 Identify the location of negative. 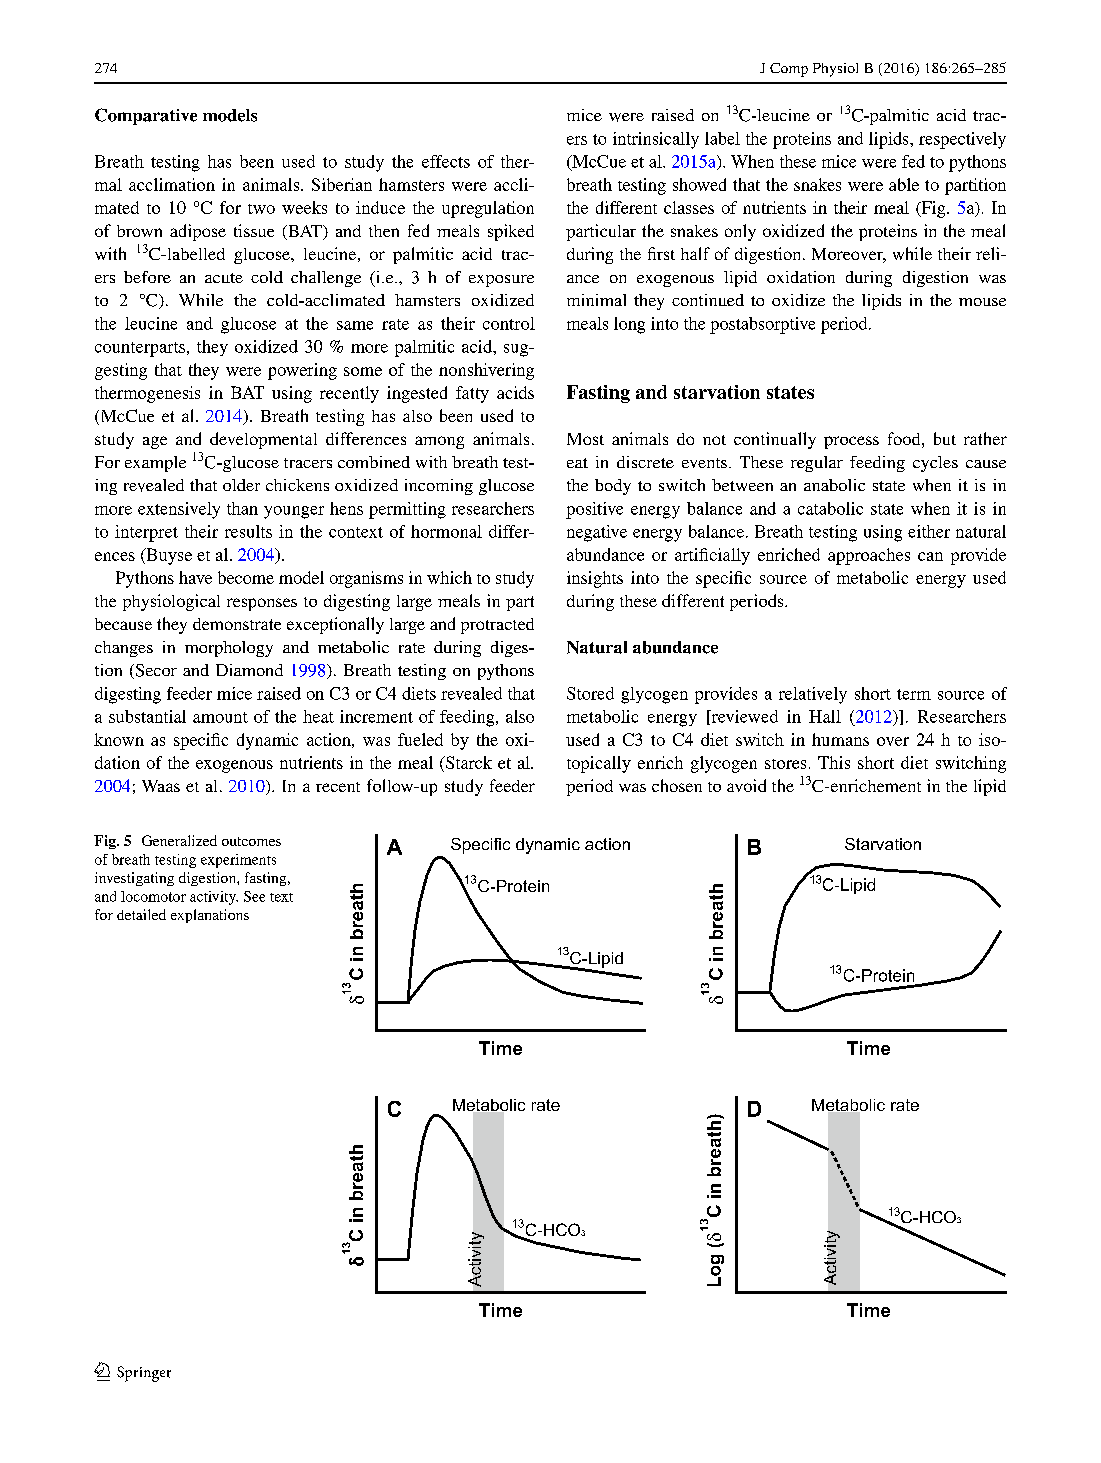
(597, 533).
